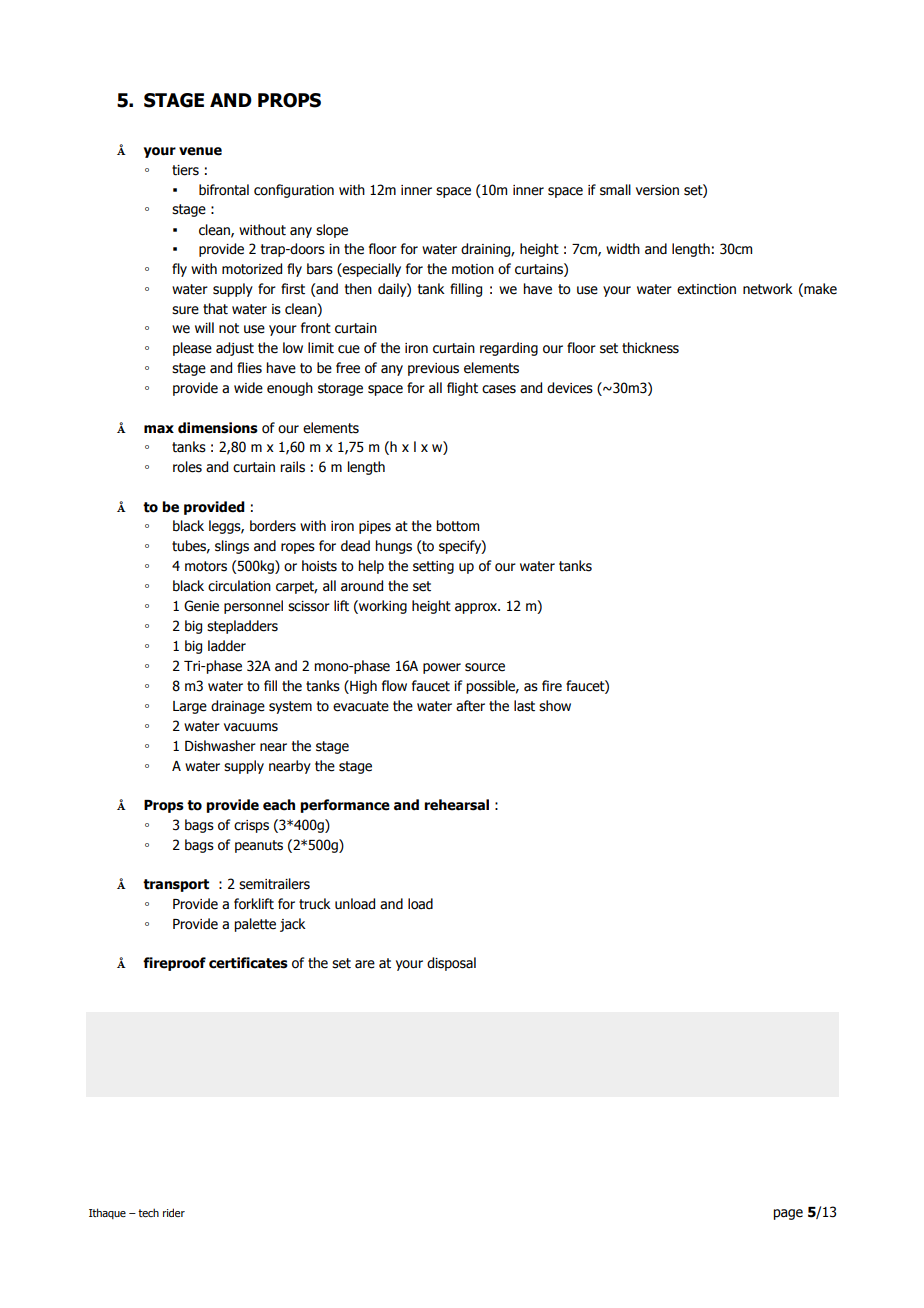 The height and width of the page is (1308, 924). Describe the element at coordinates (174, 1212) in the page. I see `rider` at that location.
